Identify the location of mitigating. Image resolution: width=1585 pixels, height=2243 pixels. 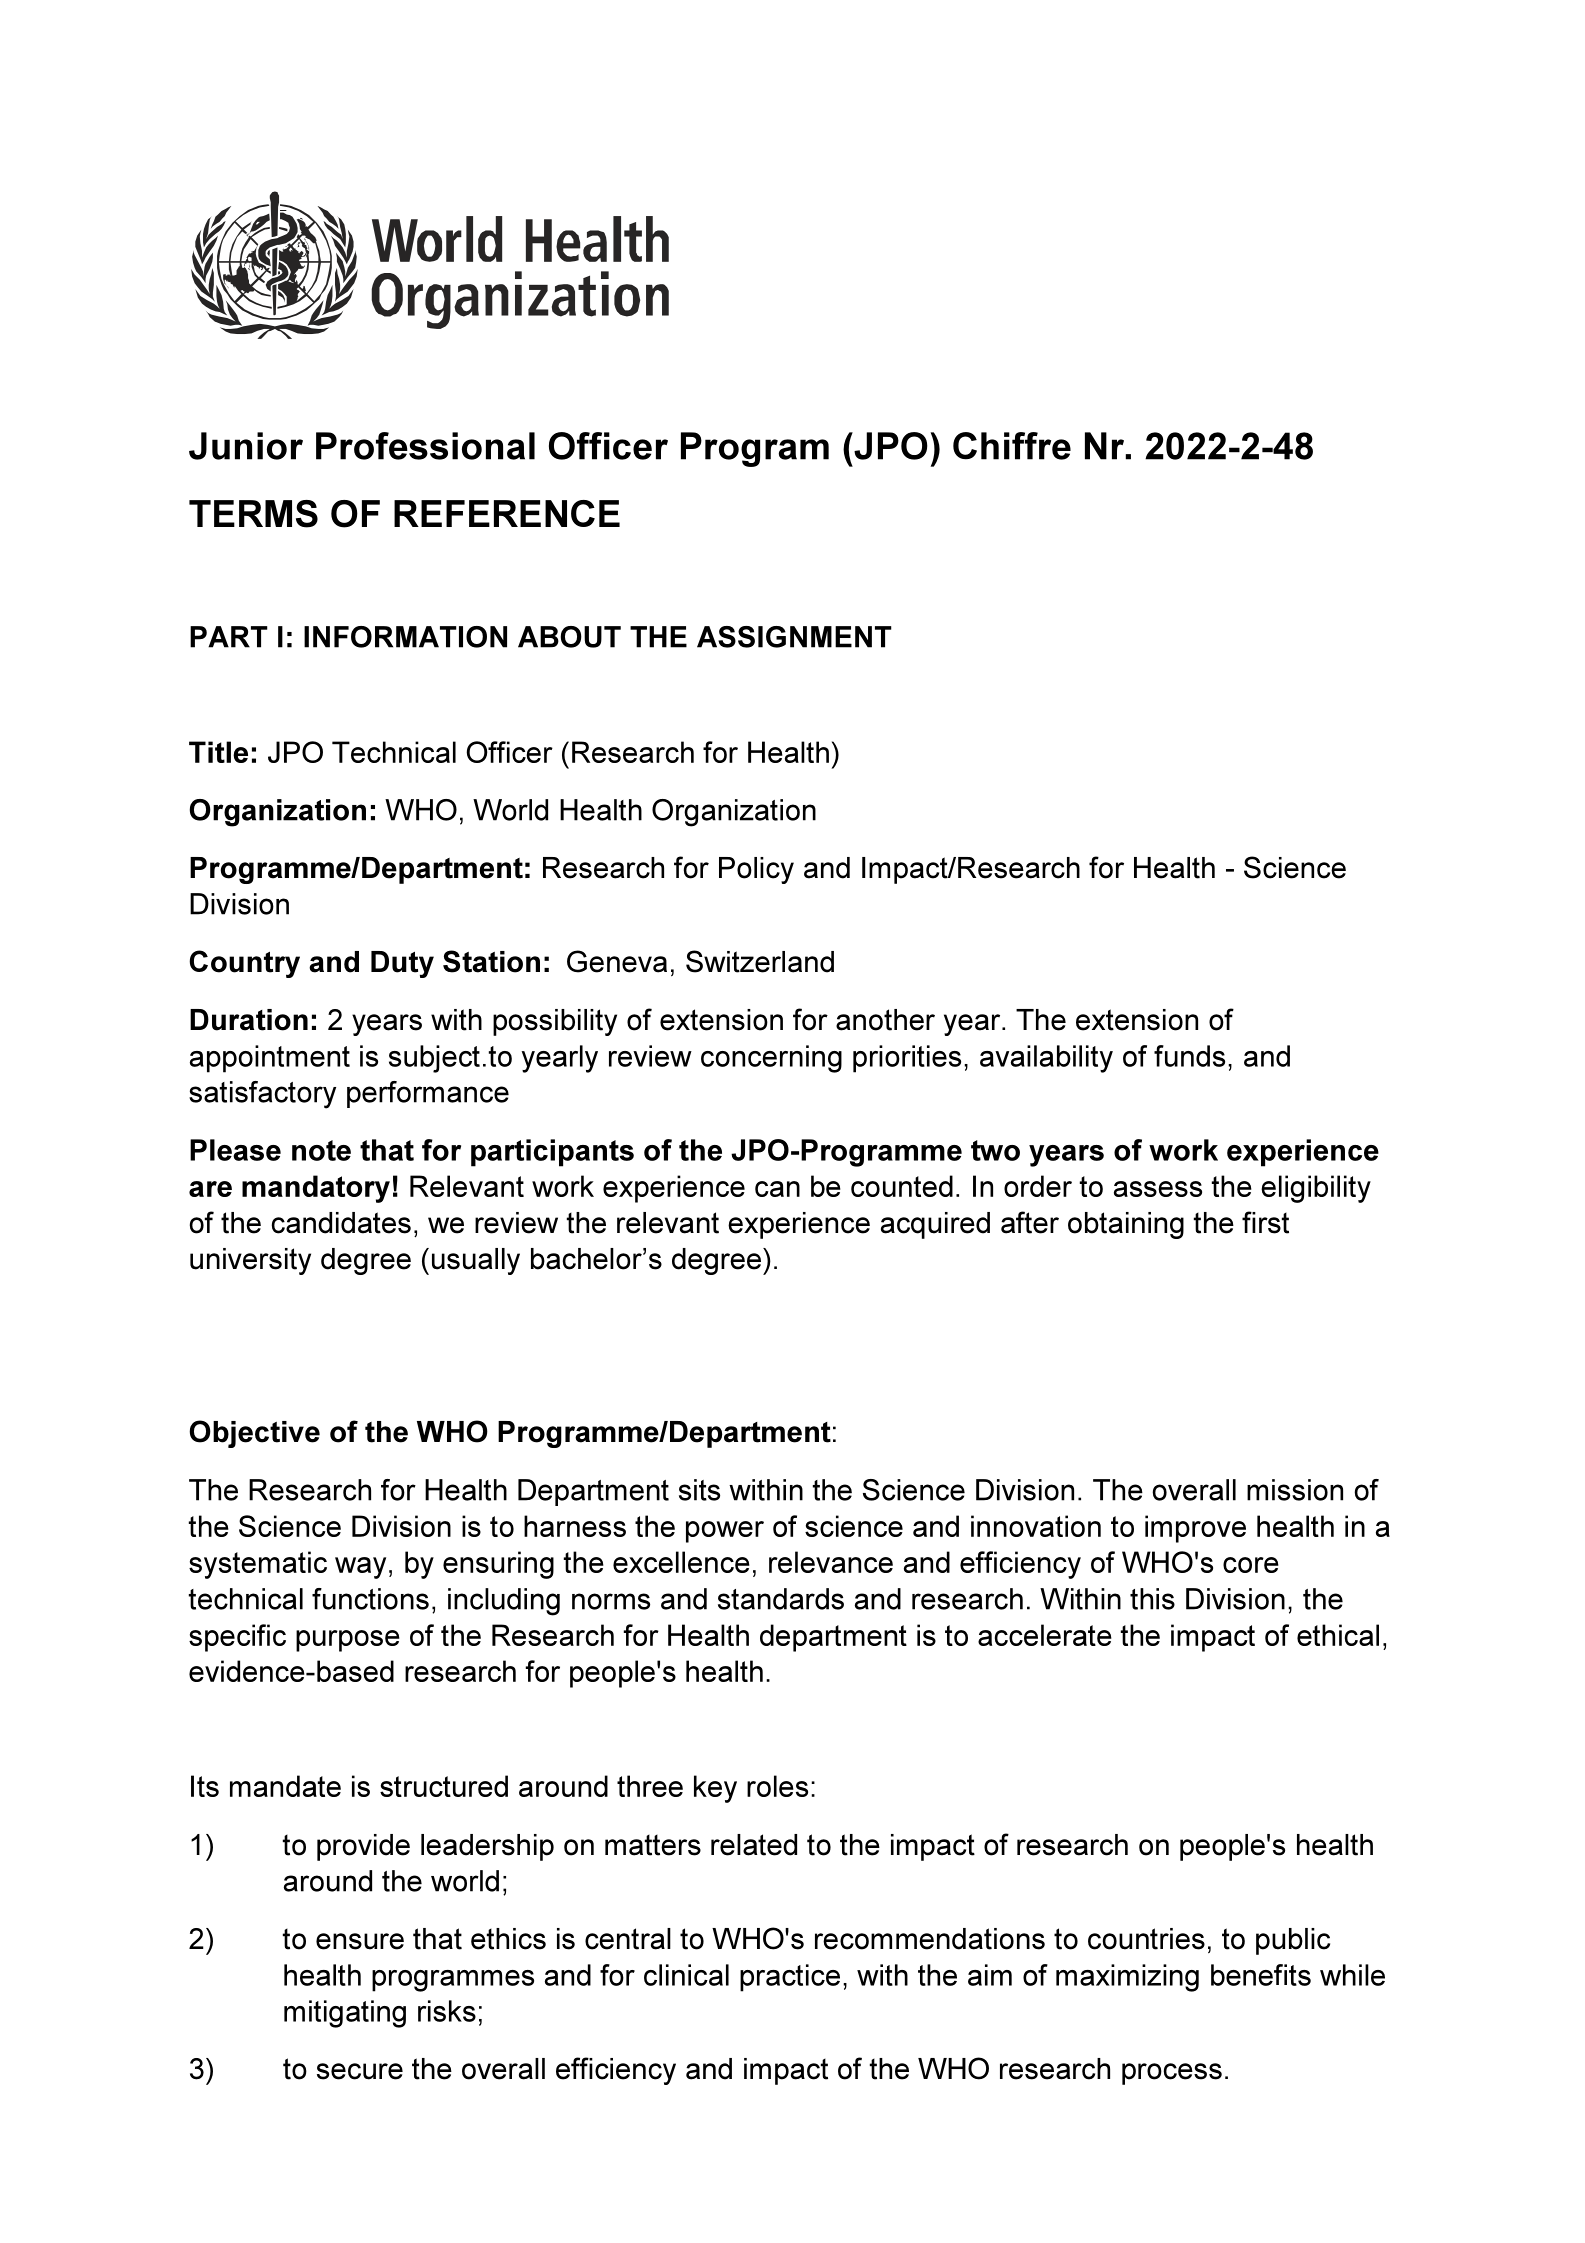
(345, 2014).
